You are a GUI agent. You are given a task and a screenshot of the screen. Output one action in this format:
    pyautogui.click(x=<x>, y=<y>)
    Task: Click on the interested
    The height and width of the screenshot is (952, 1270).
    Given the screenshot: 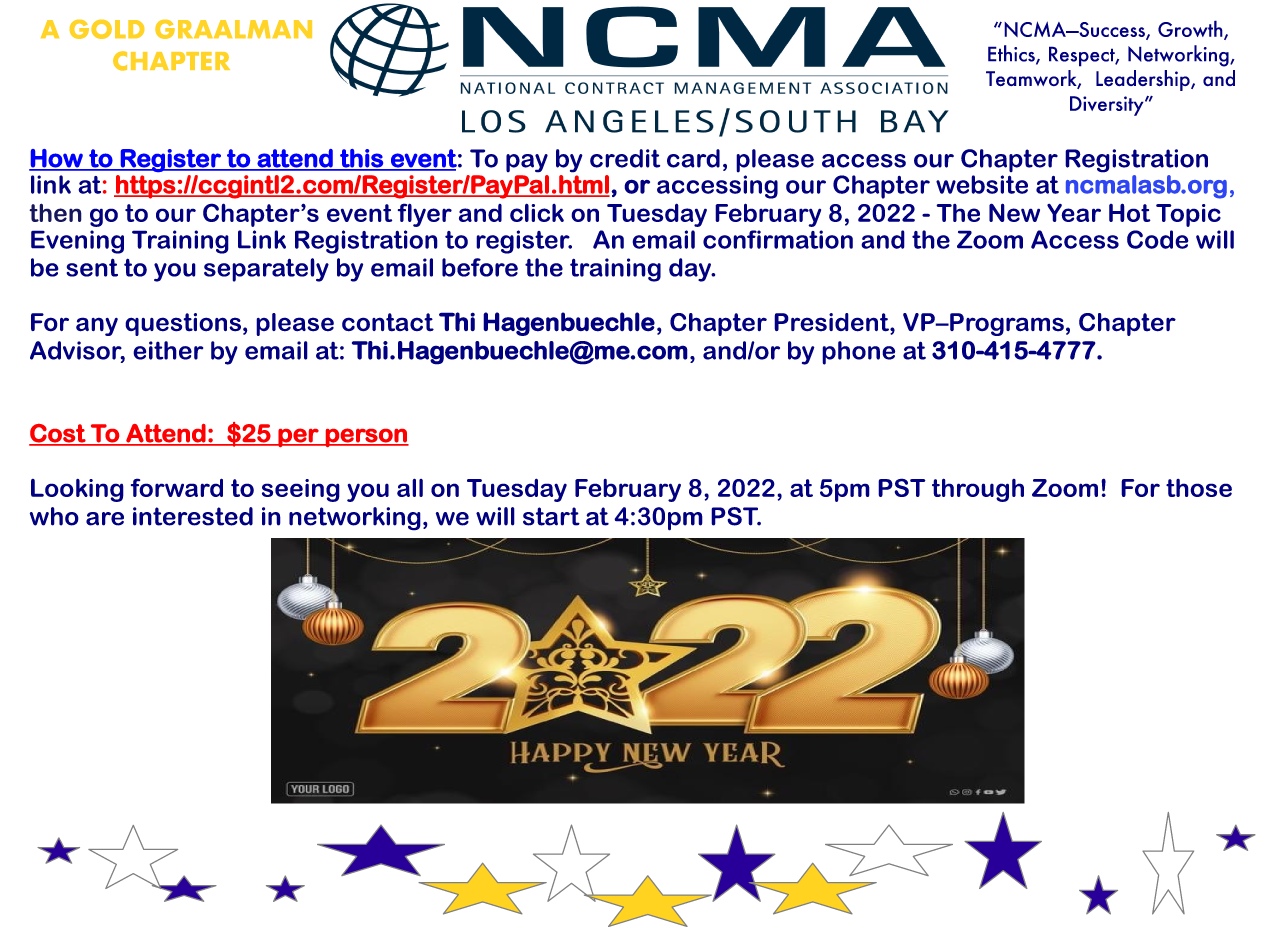 What is the action you would take?
    pyautogui.click(x=193, y=516)
